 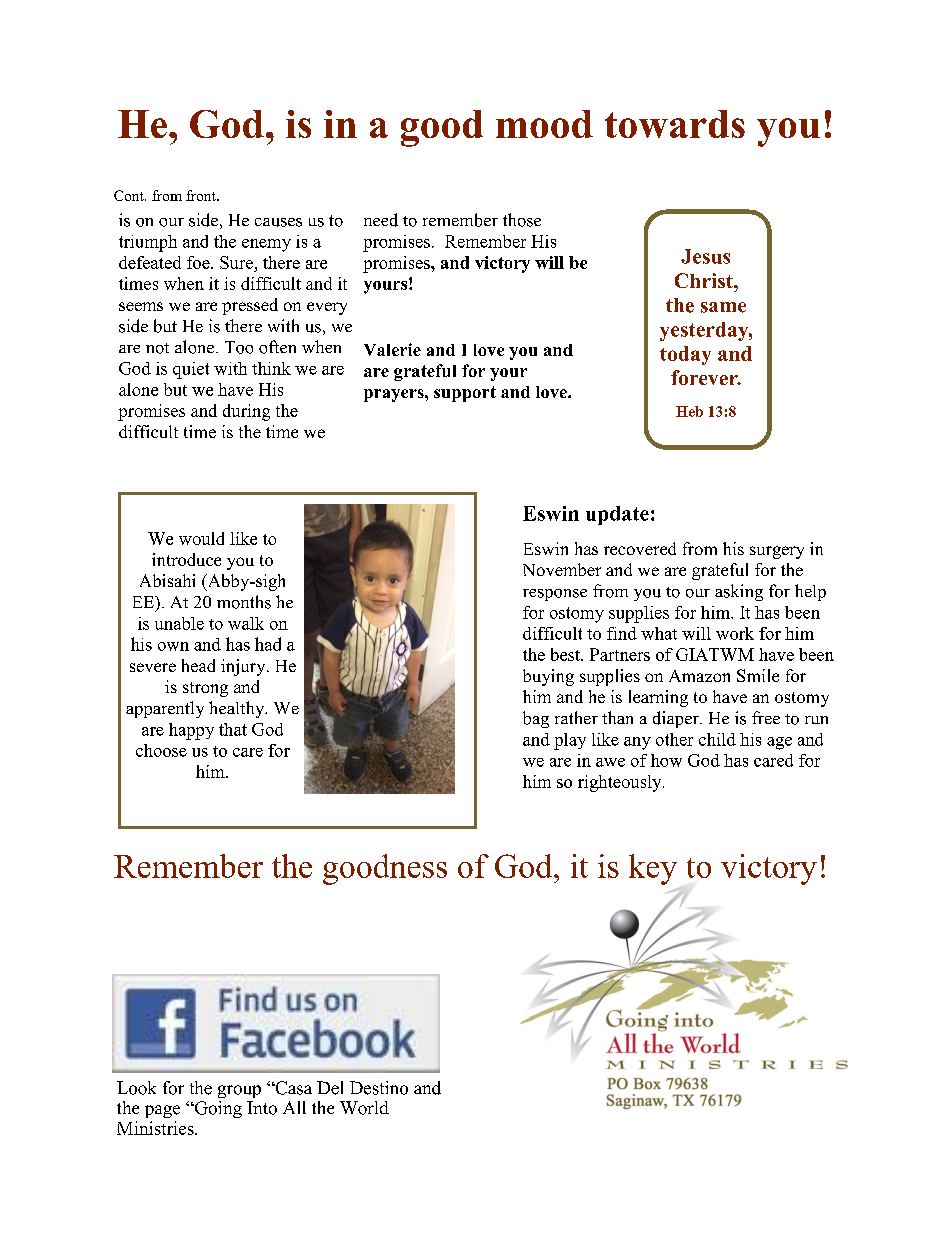 What do you see at coordinates (217, 1109) in the page?
I see `Going` at bounding box center [217, 1109].
